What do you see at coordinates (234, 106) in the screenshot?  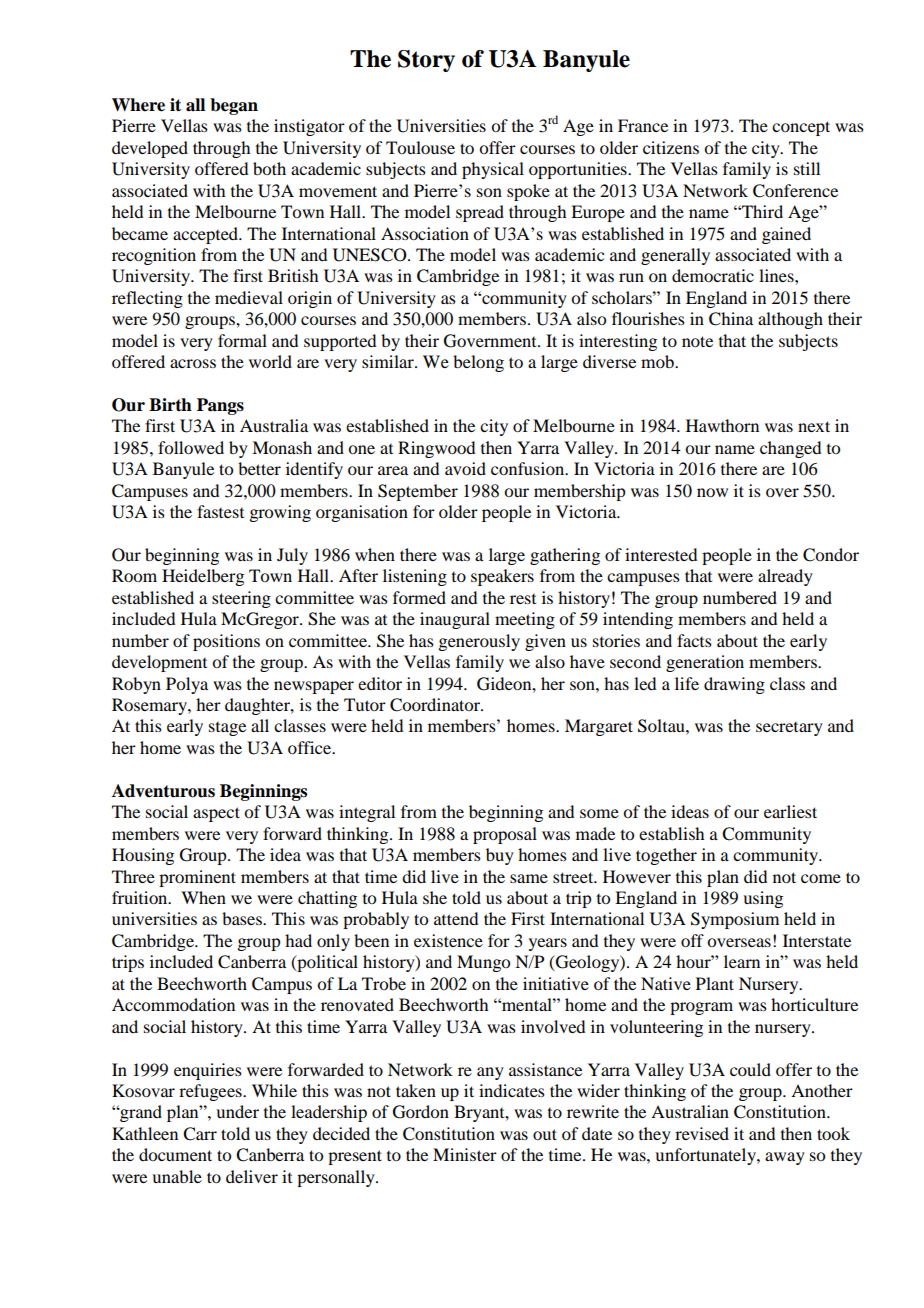 I see `began` at bounding box center [234, 106].
